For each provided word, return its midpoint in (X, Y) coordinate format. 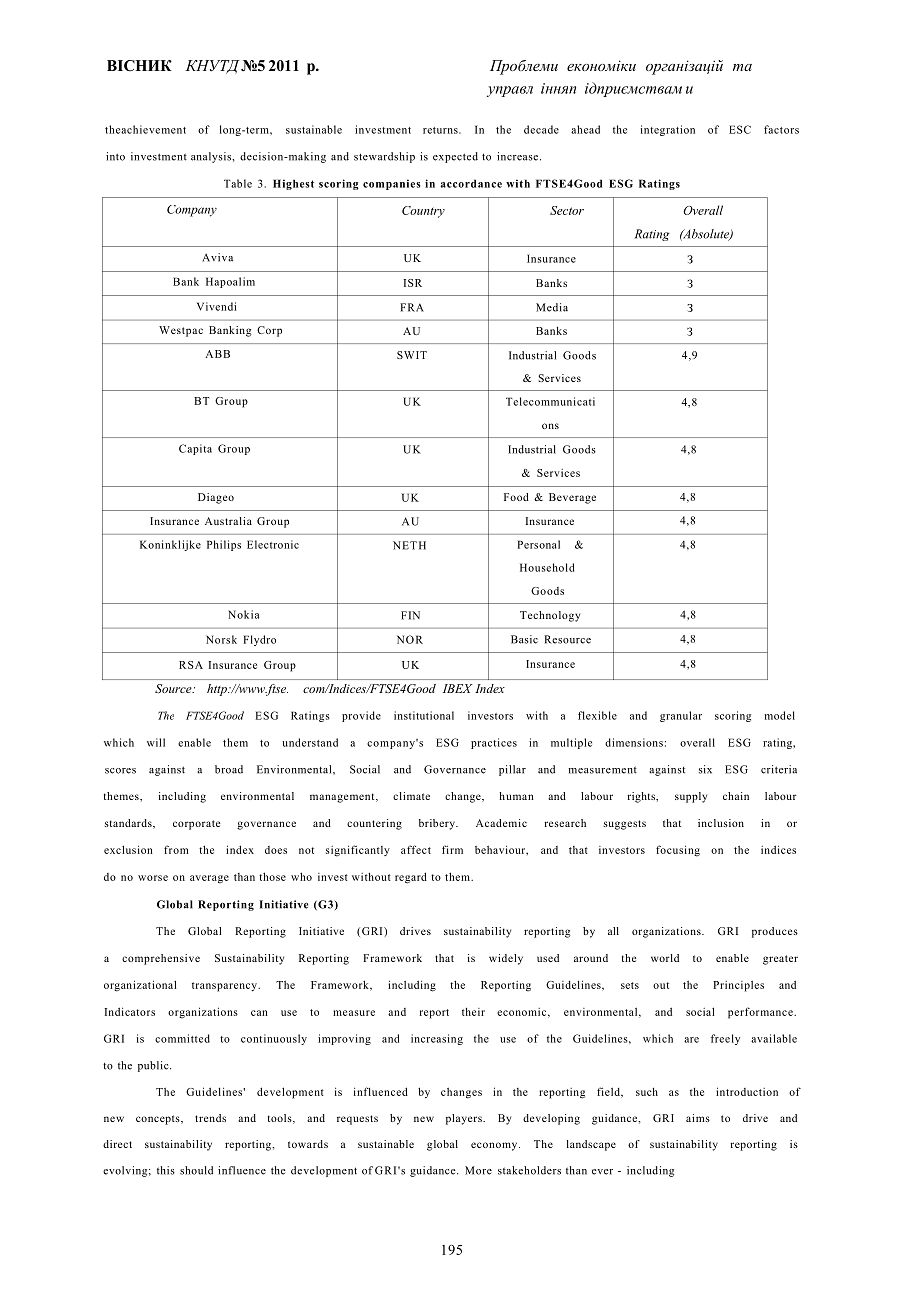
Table (238, 183)
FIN (410, 615)
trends (210, 1118)
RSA (191, 665)
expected (455, 157)
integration (668, 130)
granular (681, 716)
